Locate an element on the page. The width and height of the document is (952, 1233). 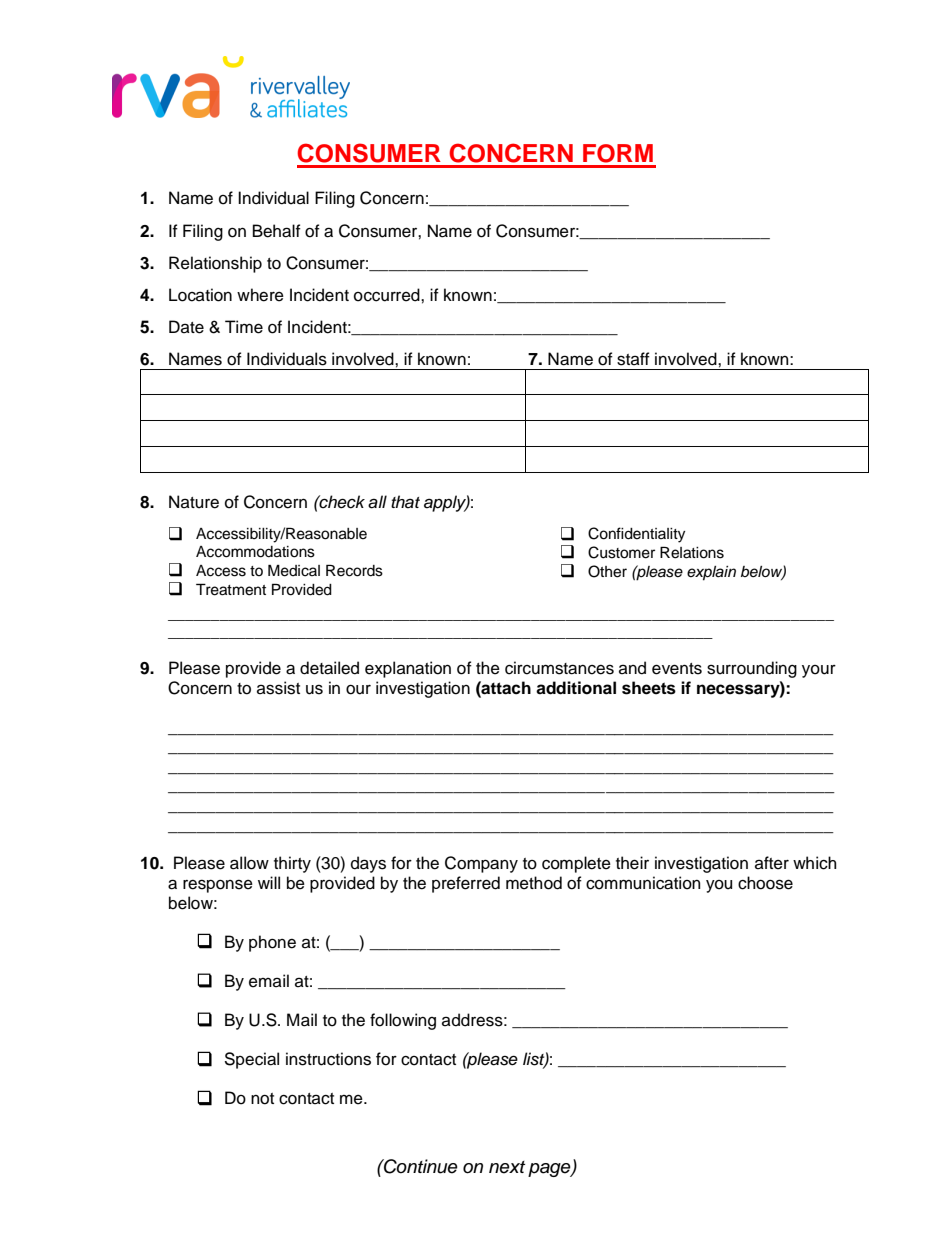
occurred is located at coordinates (388, 295).
